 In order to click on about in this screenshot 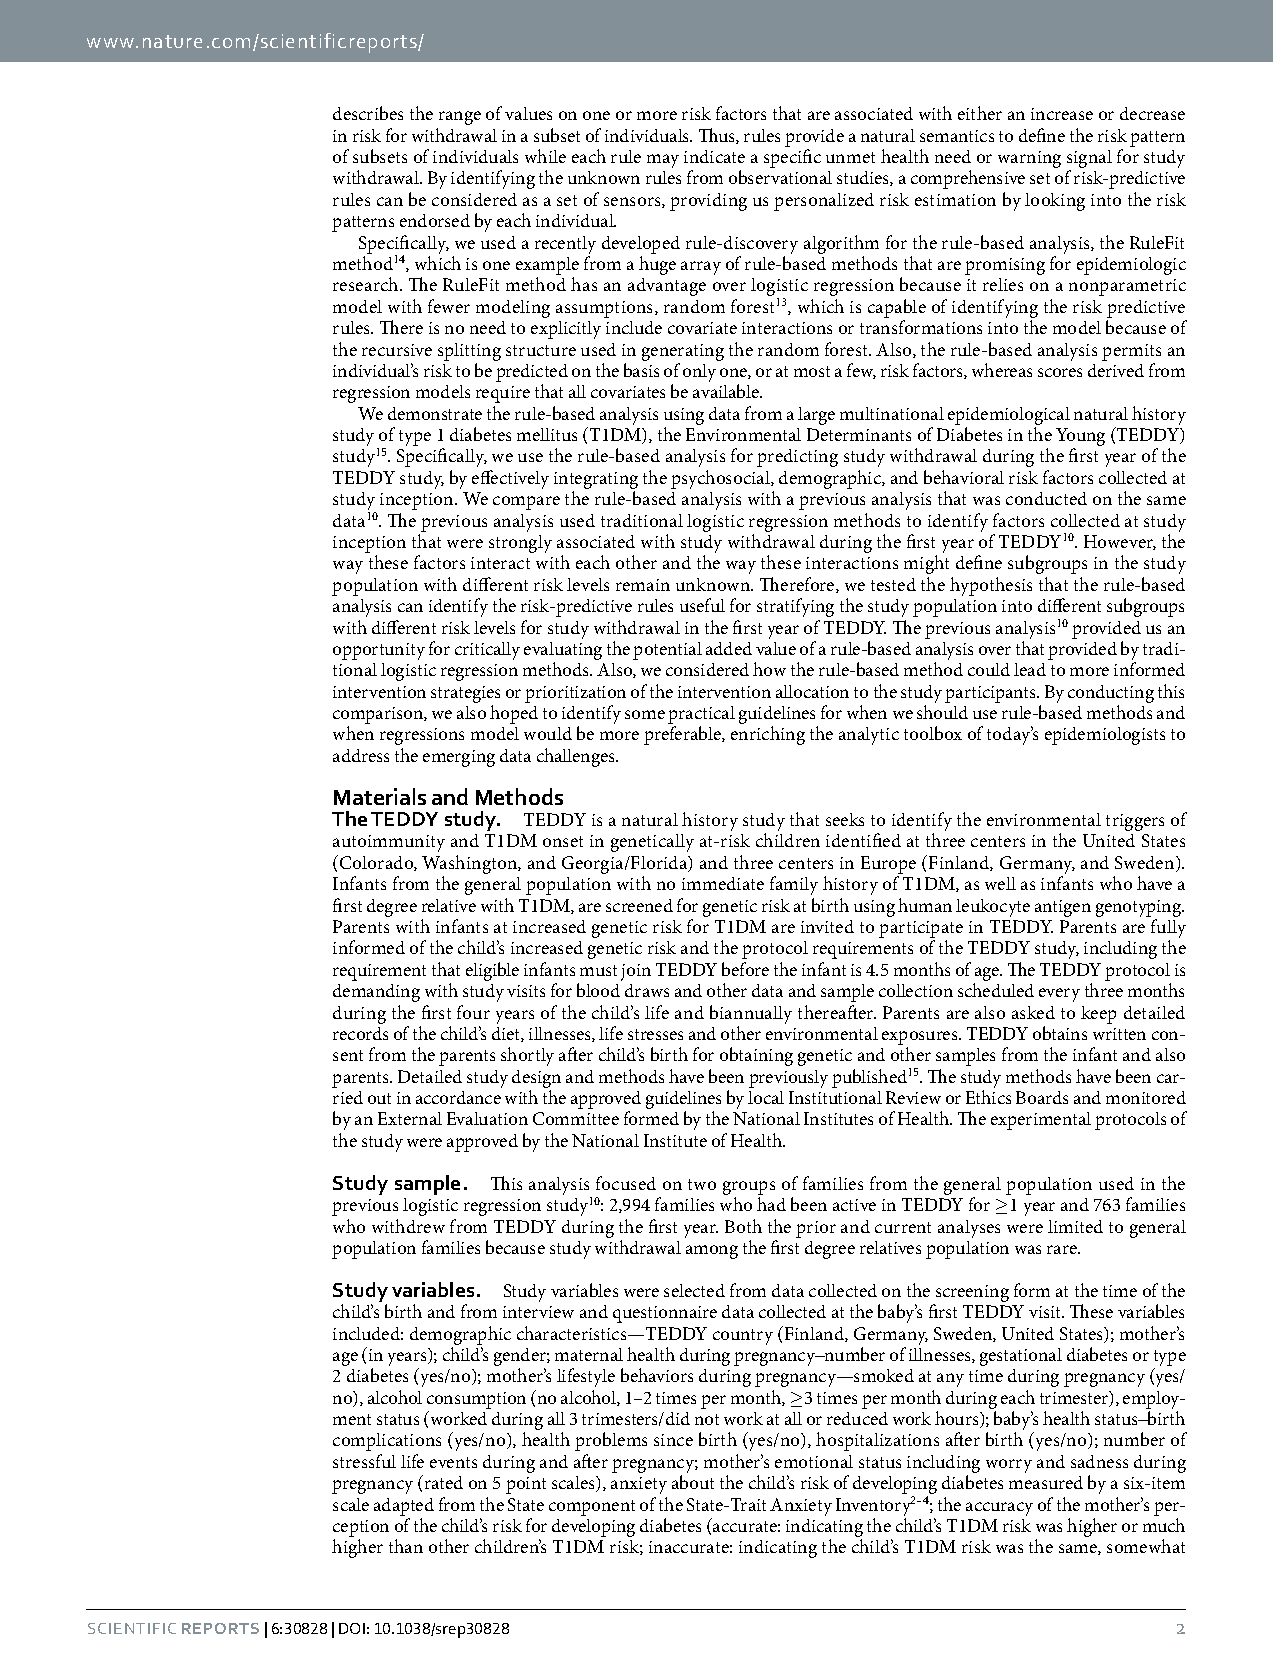, I will do `click(693, 1482)`.
